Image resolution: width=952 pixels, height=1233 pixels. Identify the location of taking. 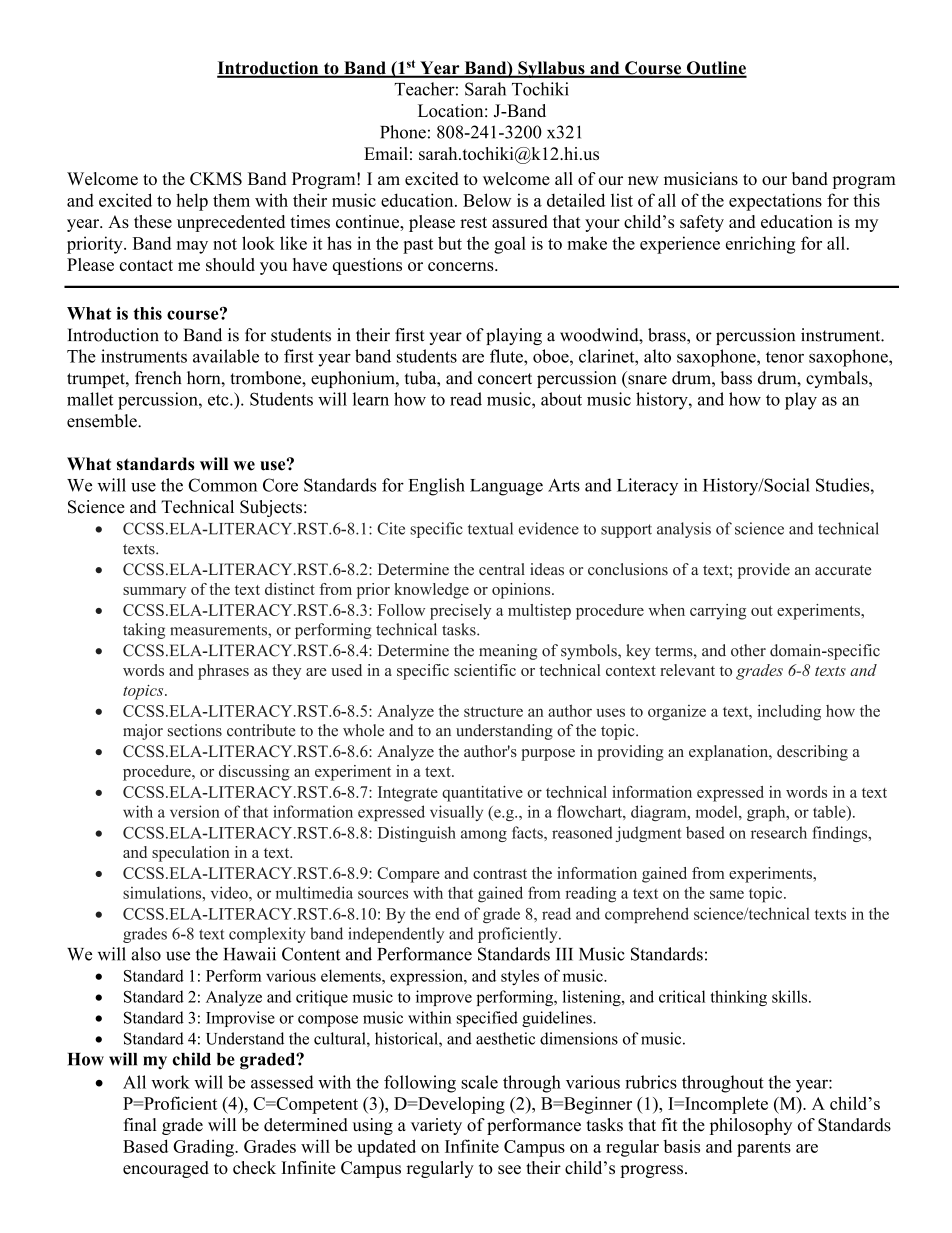
(144, 631).
